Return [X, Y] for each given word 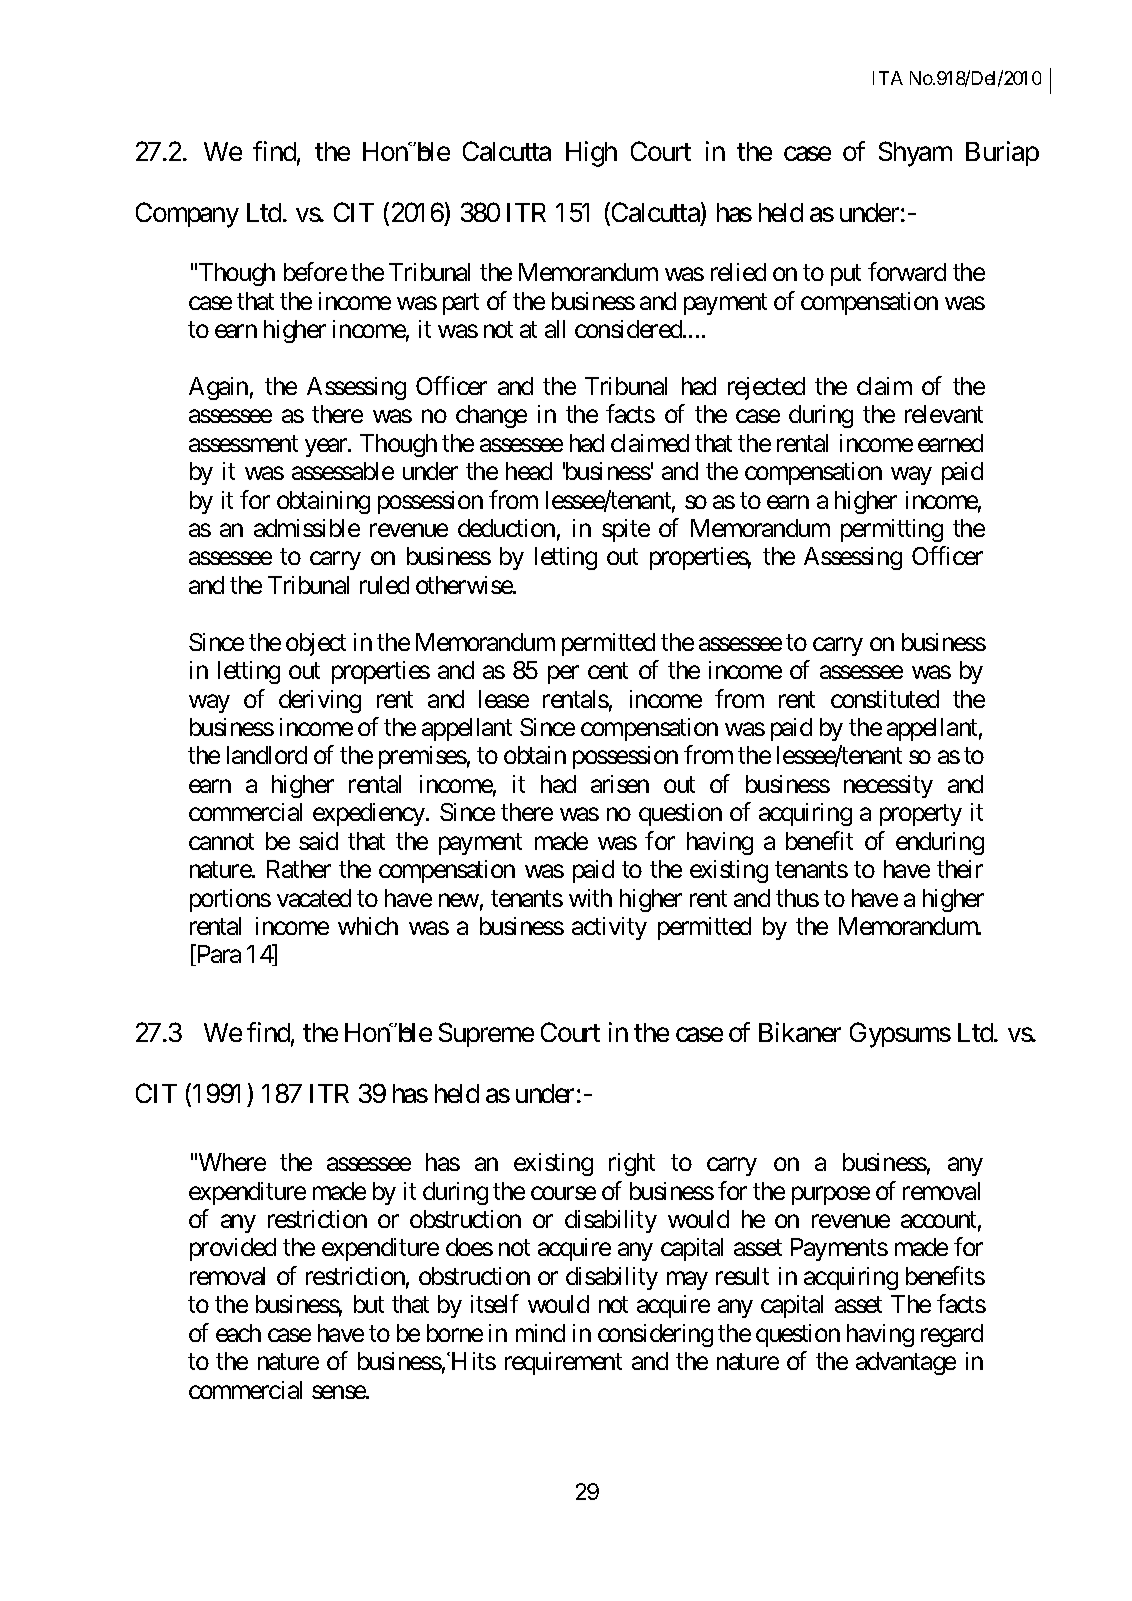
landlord [267, 755]
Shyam [915, 154]
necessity [888, 786]
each [238, 1333]
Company [187, 215]
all [555, 329]
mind [540, 1333]
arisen [620, 784]
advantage [906, 1363]
